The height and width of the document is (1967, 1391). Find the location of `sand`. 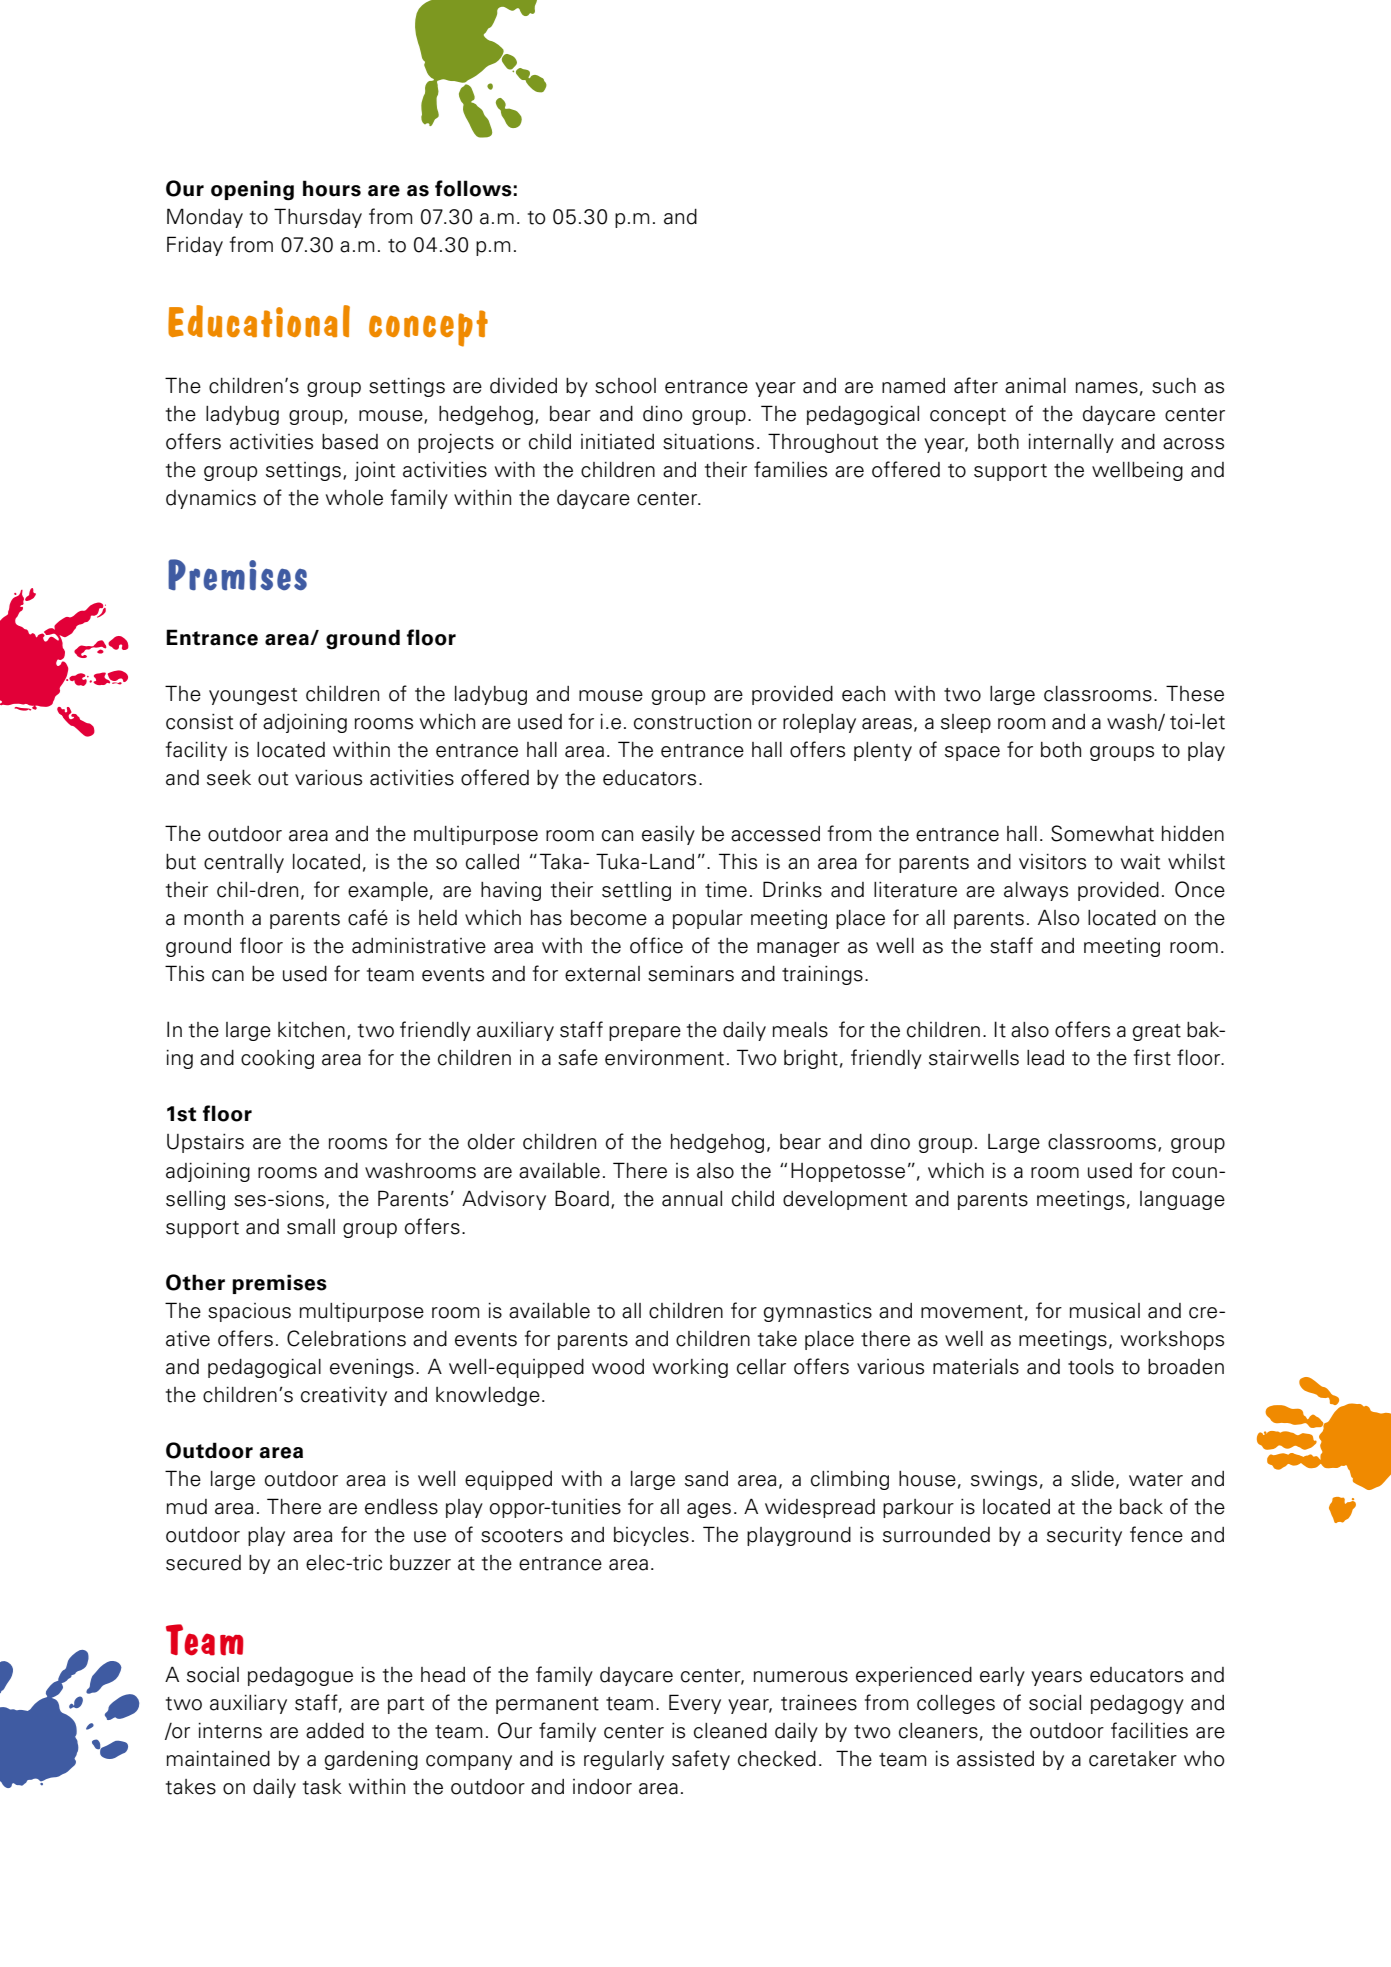

sand is located at coordinates (706, 1479).
